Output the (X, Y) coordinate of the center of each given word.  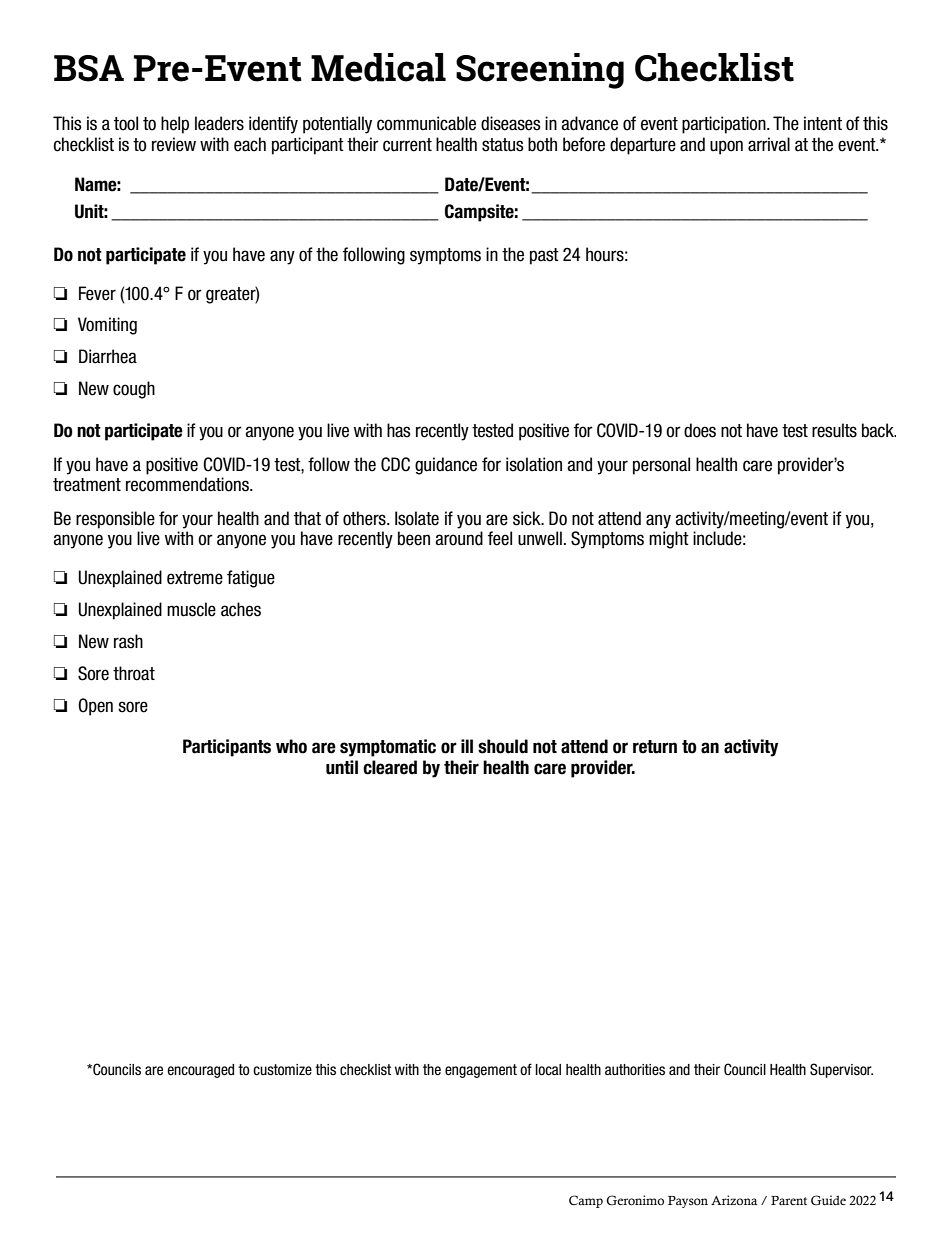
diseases (511, 123)
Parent (789, 1200)
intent (823, 123)
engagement (481, 1071)
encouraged (201, 1071)
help (175, 125)
